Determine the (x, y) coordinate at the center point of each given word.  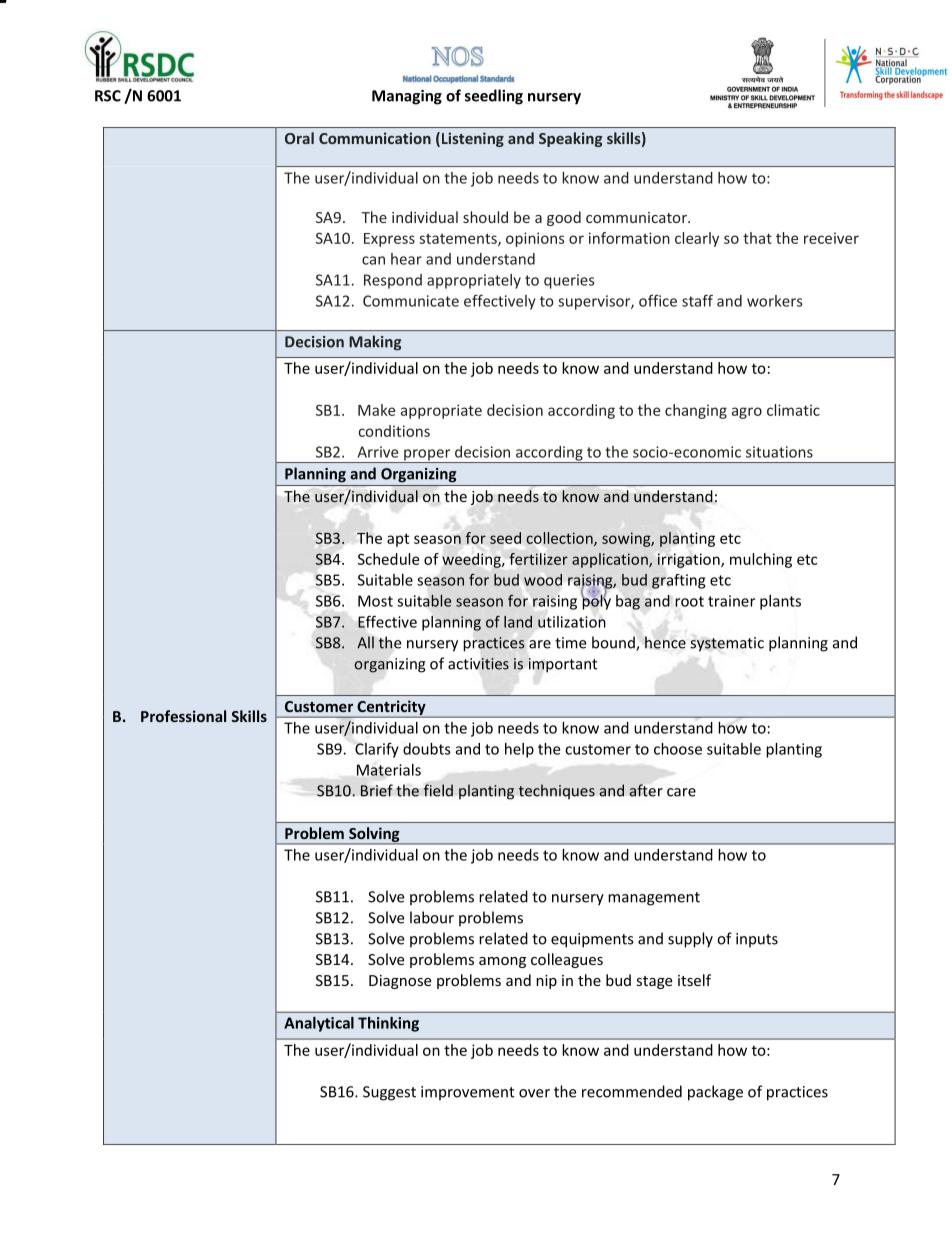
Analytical (319, 1024)
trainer (731, 601)
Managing (407, 97)
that (757, 238)
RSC (108, 96)
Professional (183, 716)
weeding (472, 560)
